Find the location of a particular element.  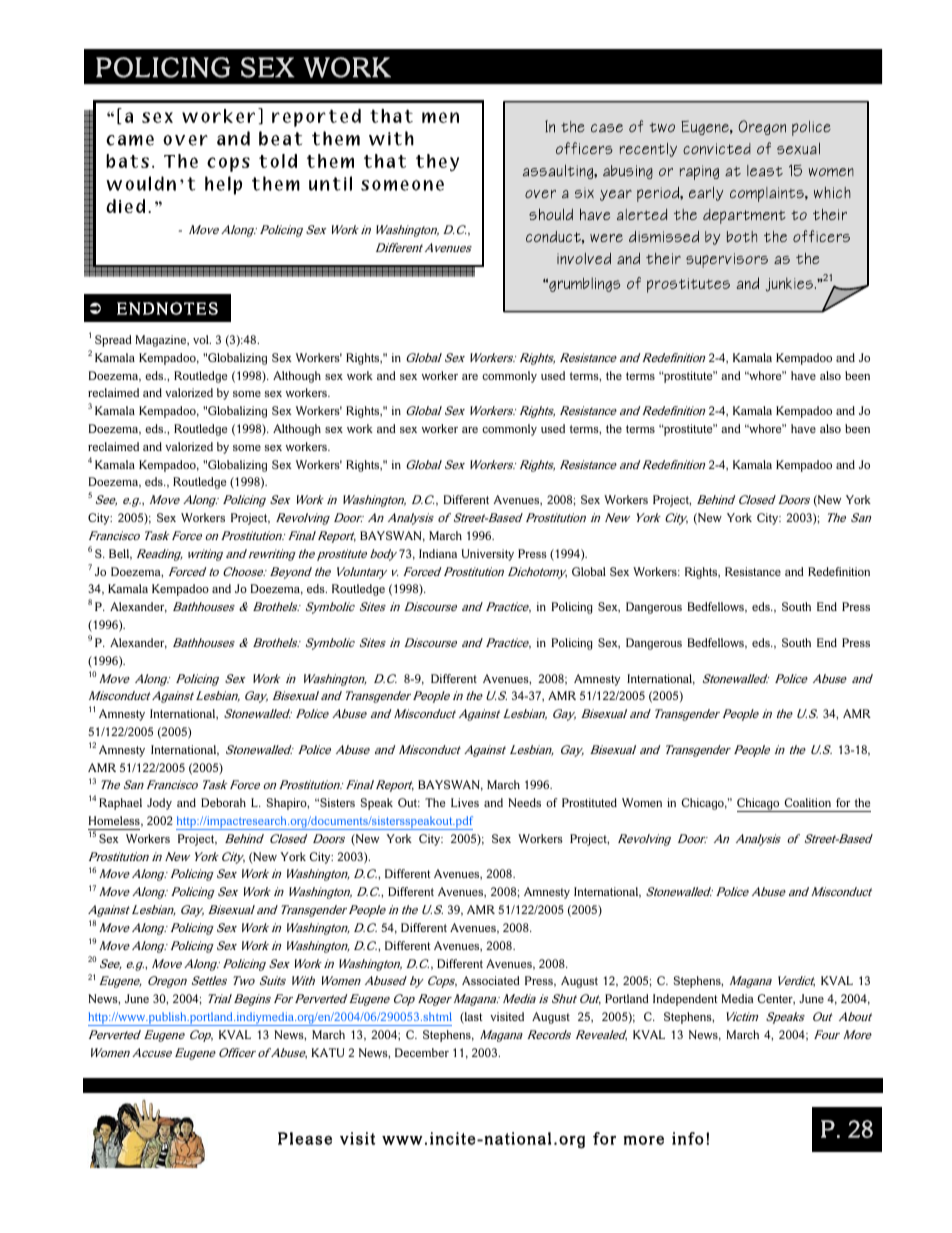

help is located at coordinates (223, 185).
